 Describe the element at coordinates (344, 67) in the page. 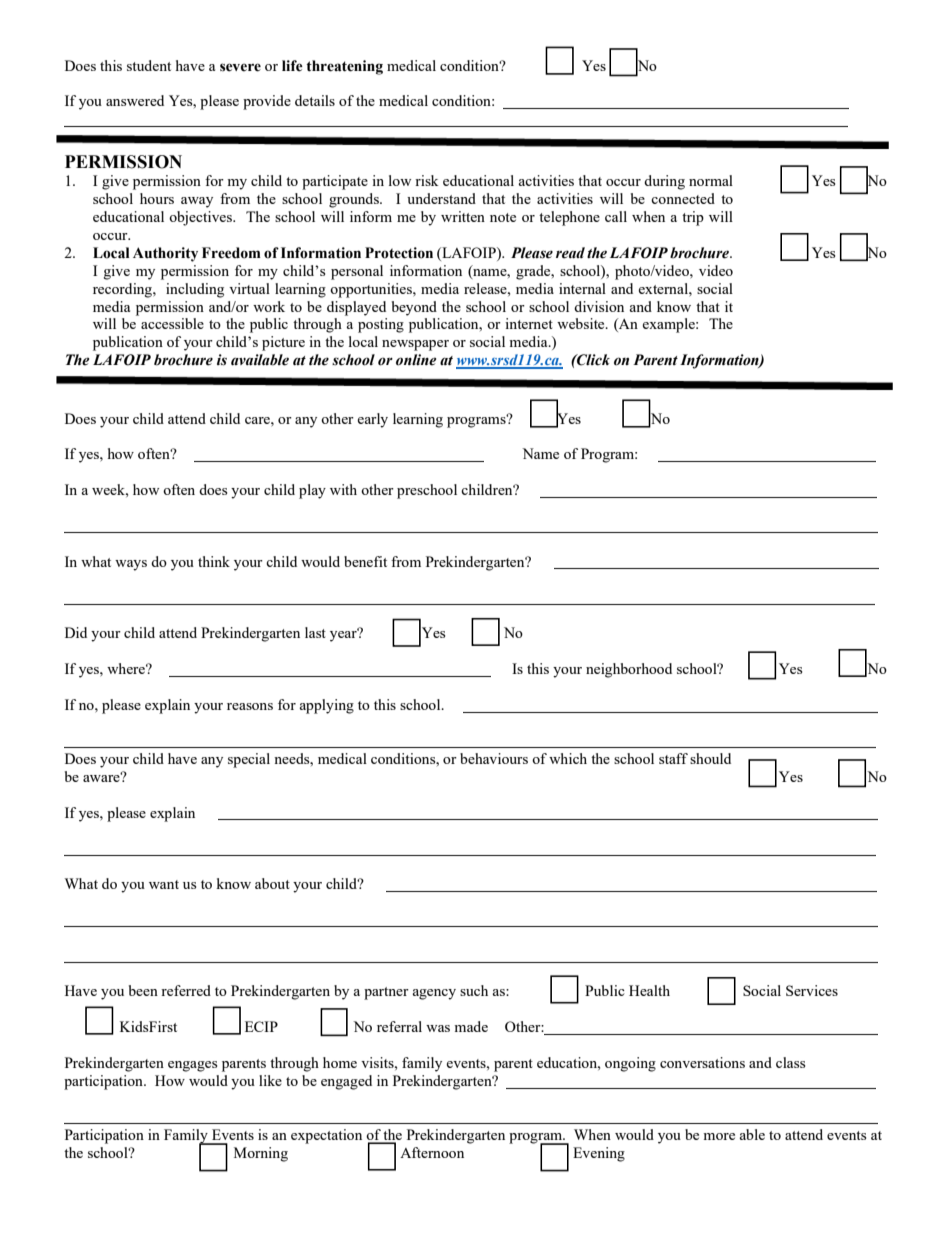

I see `threatening` at that location.
